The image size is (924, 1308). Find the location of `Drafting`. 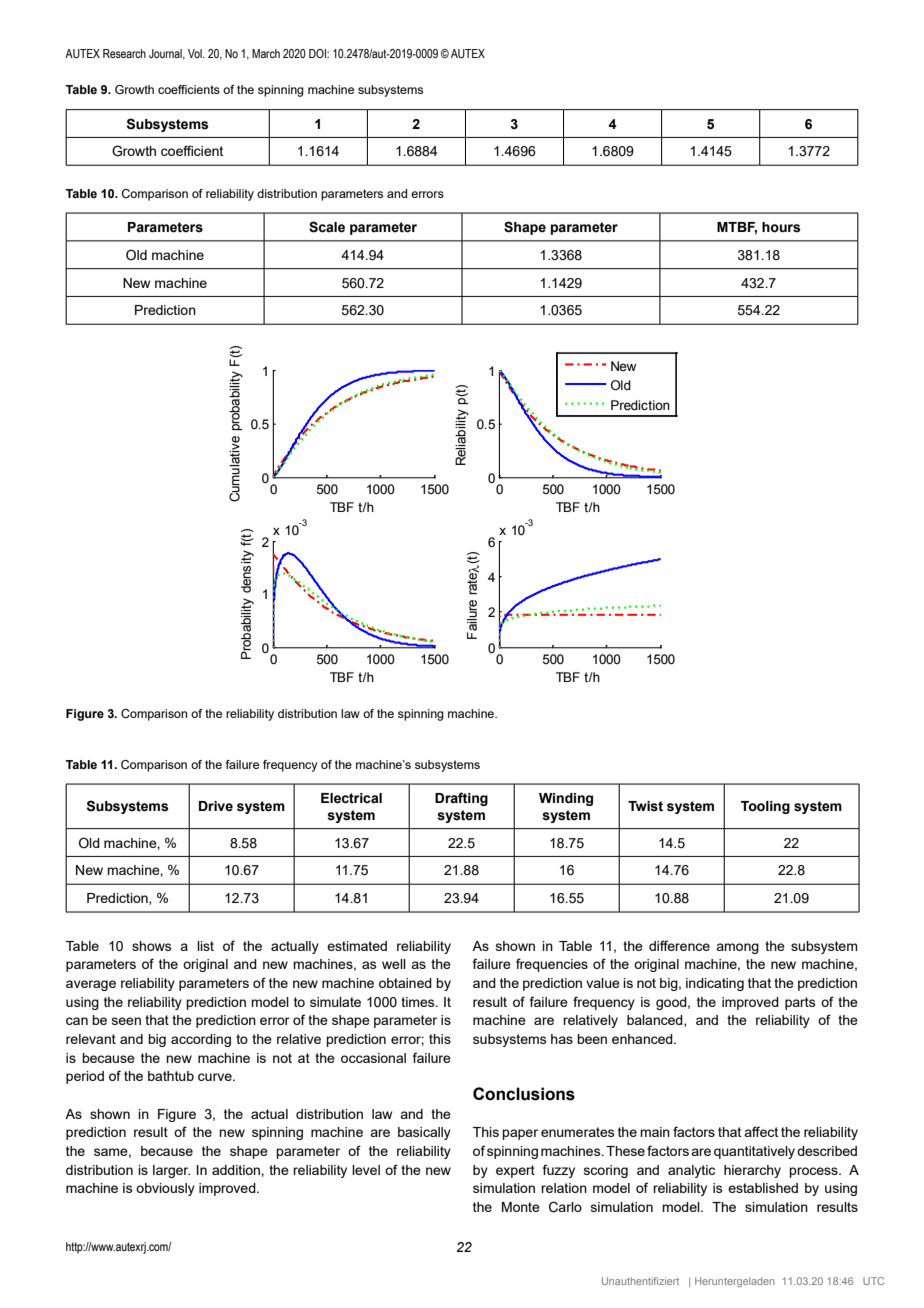

Drafting is located at coordinates (461, 799).
